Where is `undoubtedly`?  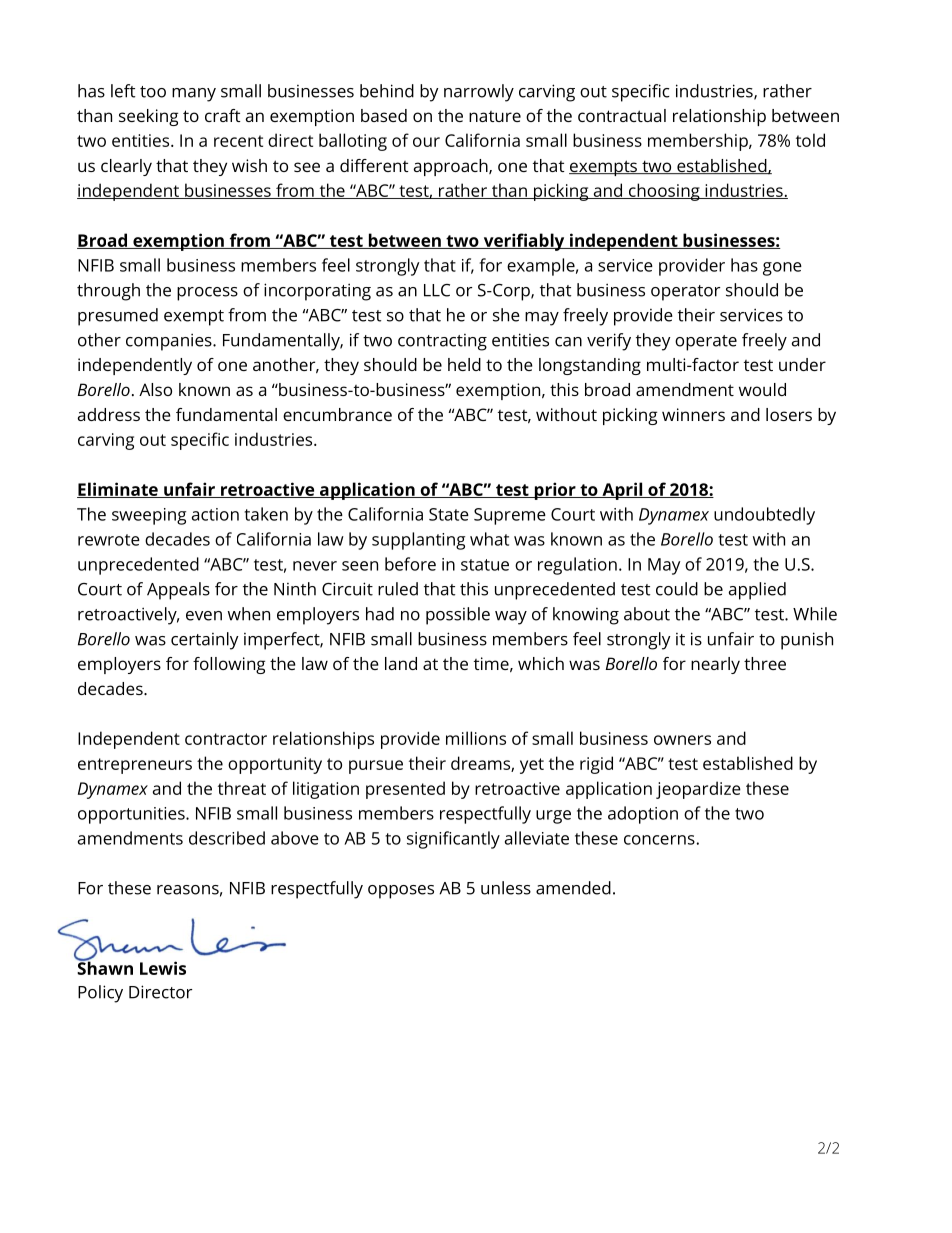
undoubtedly is located at coordinates (764, 516).
